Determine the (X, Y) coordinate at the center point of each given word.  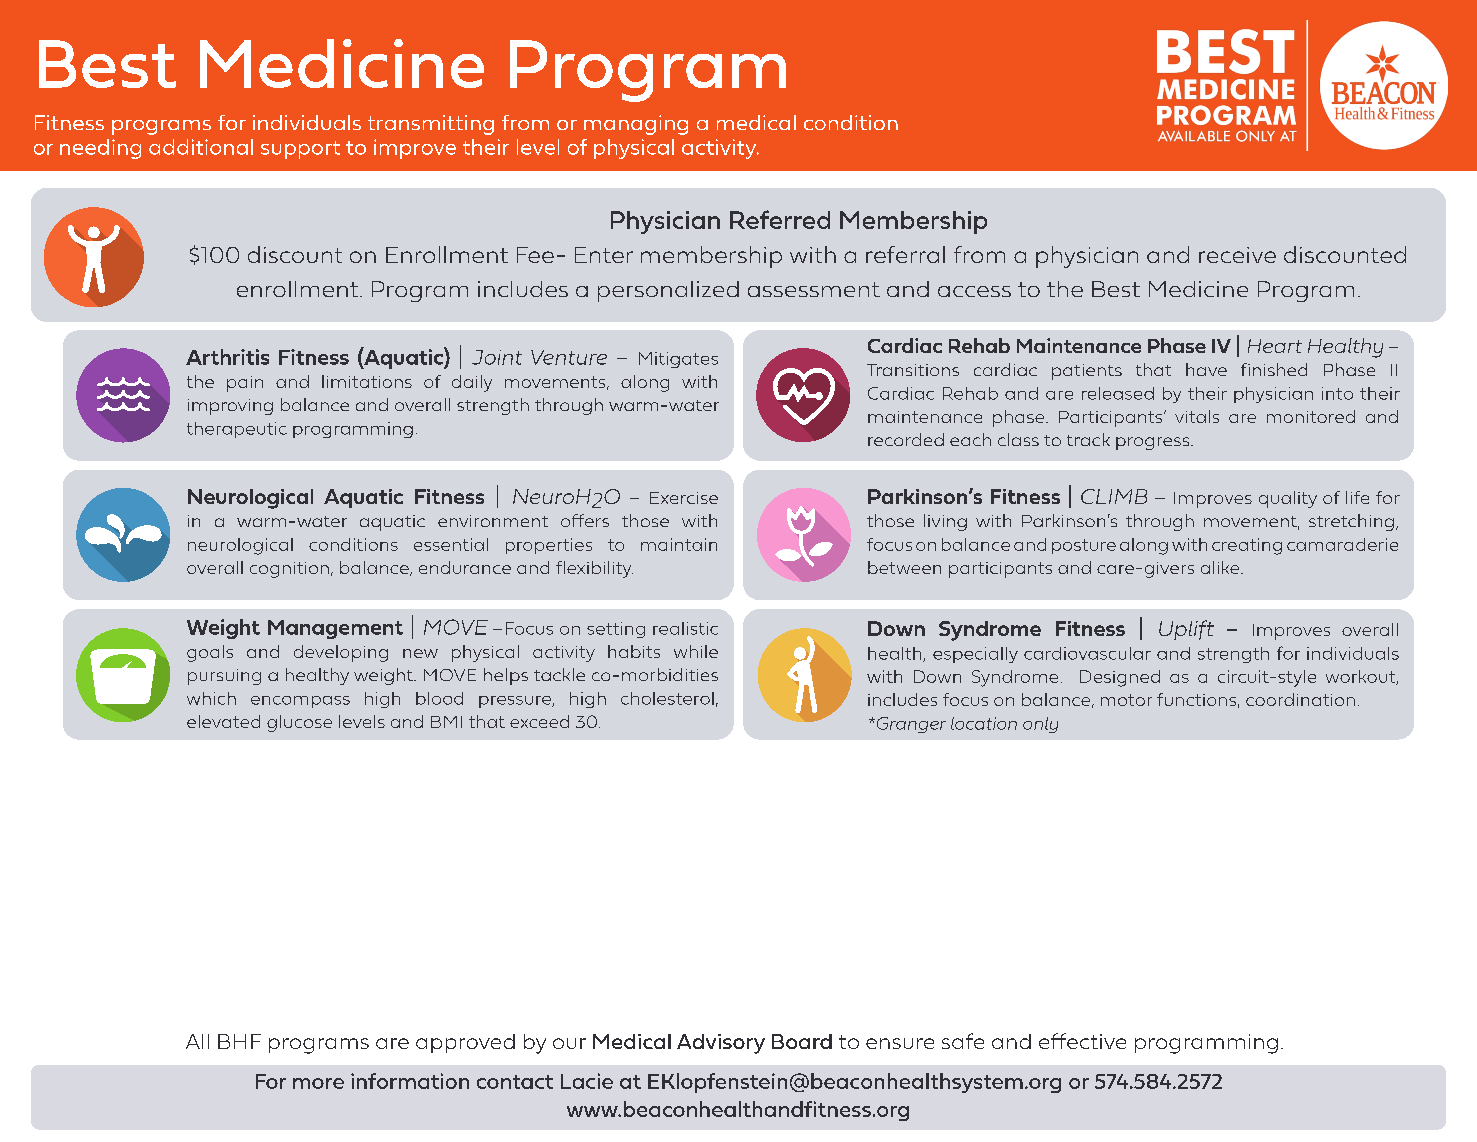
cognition (289, 570)
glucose (299, 723)
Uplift (1186, 630)
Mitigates (678, 360)
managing (636, 125)
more (318, 1083)
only (1040, 725)
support (300, 150)
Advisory (721, 1044)
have (1206, 369)
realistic (685, 628)
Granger (910, 725)
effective (1082, 1041)
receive (1237, 255)
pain (245, 384)
